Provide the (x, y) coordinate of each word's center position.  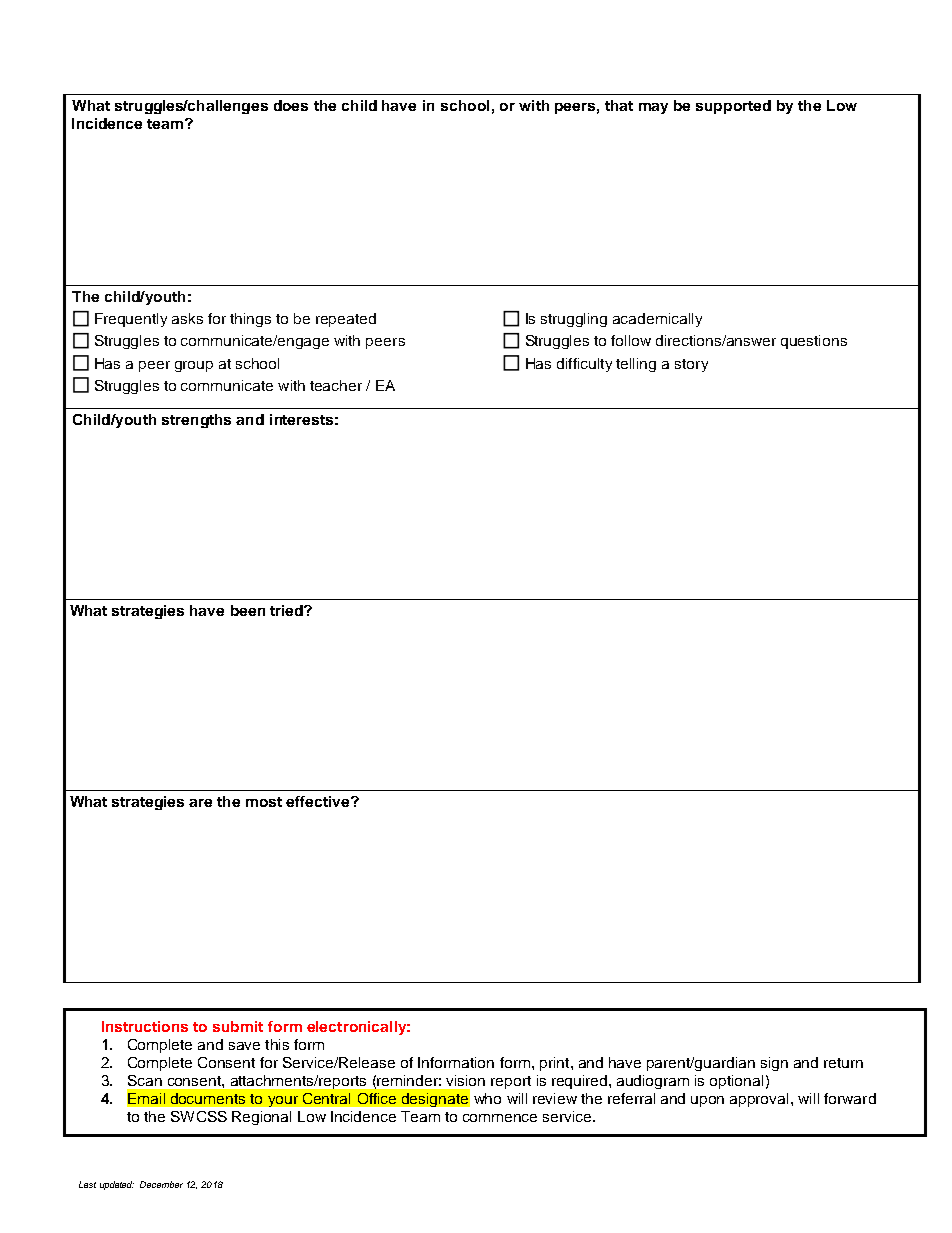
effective (319, 801)
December (161, 1184)
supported (733, 107)
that (619, 105)
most (264, 802)
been (248, 610)
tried (287, 610)
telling (636, 365)
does (291, 105)
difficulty (584, 365)
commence (500, 1118)
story (691, 365)
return (843, 1063)
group (194, 366)
